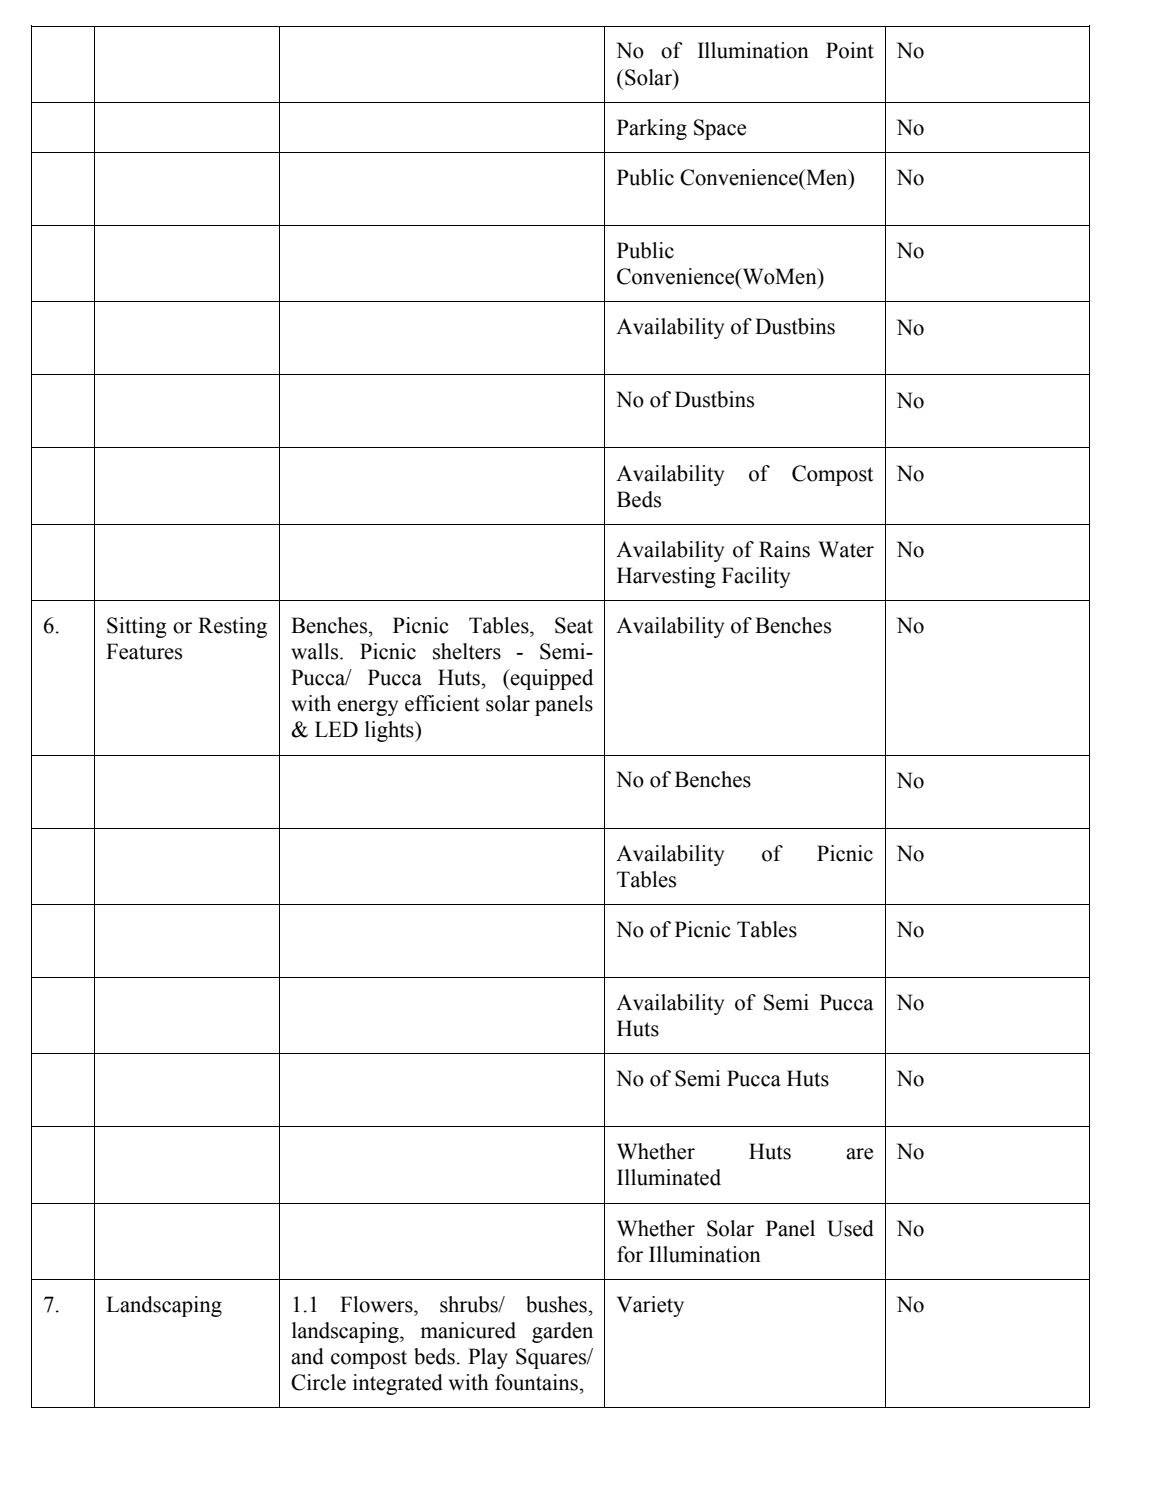 The image size is (1156, 1496). I want to click on Point, so click(850, 50).
